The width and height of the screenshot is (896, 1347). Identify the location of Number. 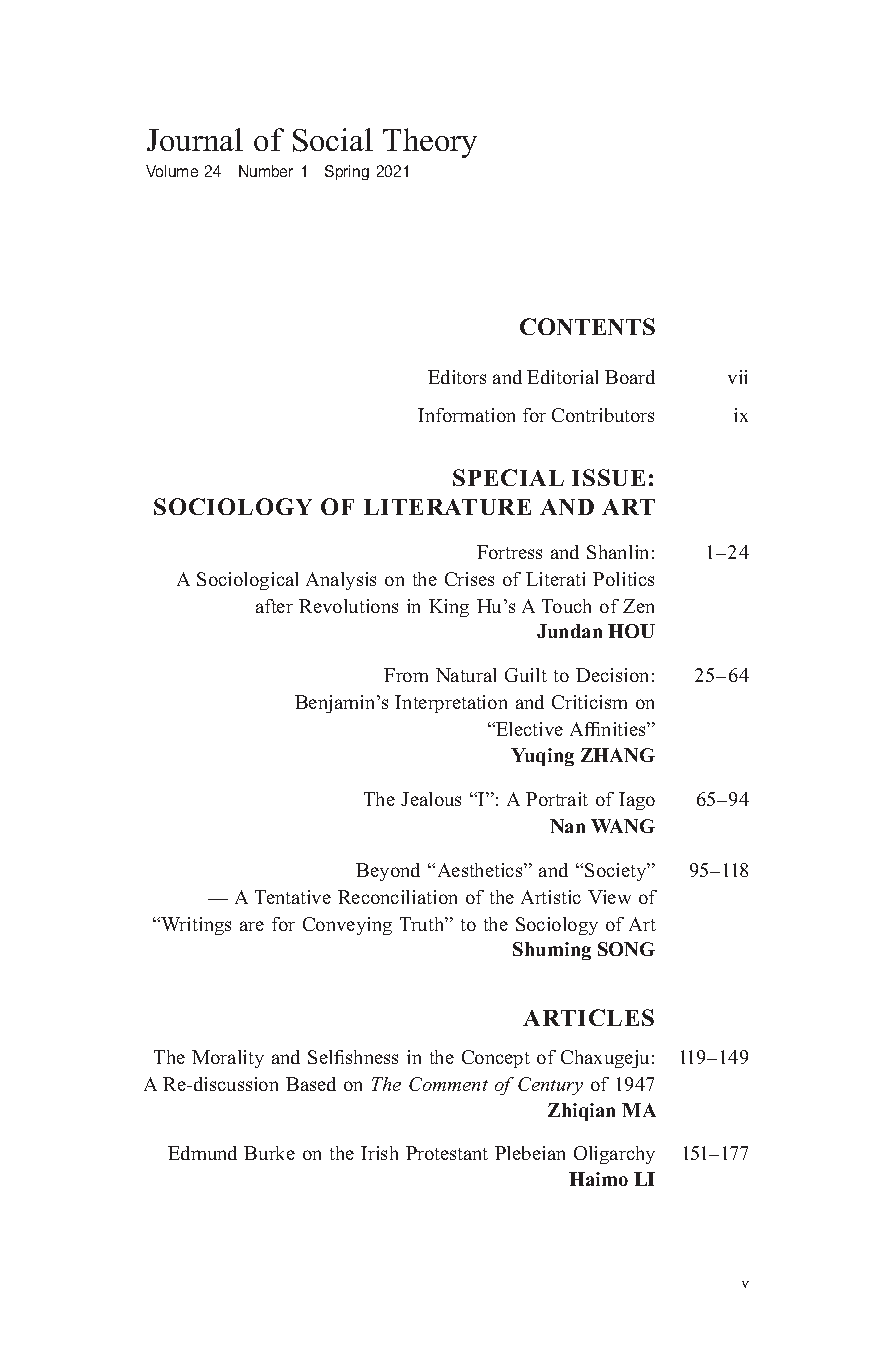
(266, 171).
